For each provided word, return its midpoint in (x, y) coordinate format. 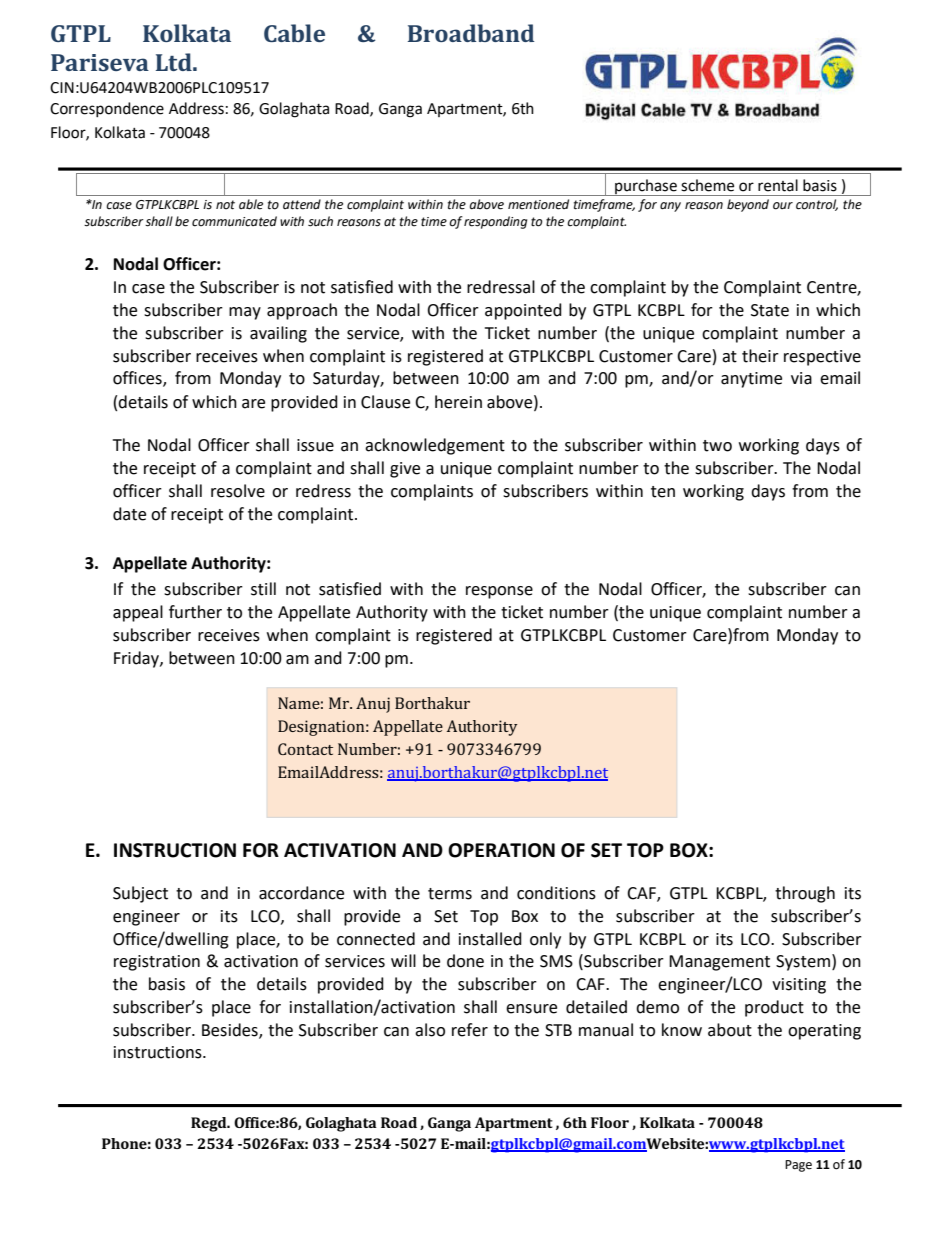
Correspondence (107, 109)
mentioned (538, 204)
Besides (231, 1030)
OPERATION (501, 850)
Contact (305, 749)
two (717, 446)
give (405, 470)
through (805, 894)
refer (470, 1030)
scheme (707, 185)
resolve (238, 491)
